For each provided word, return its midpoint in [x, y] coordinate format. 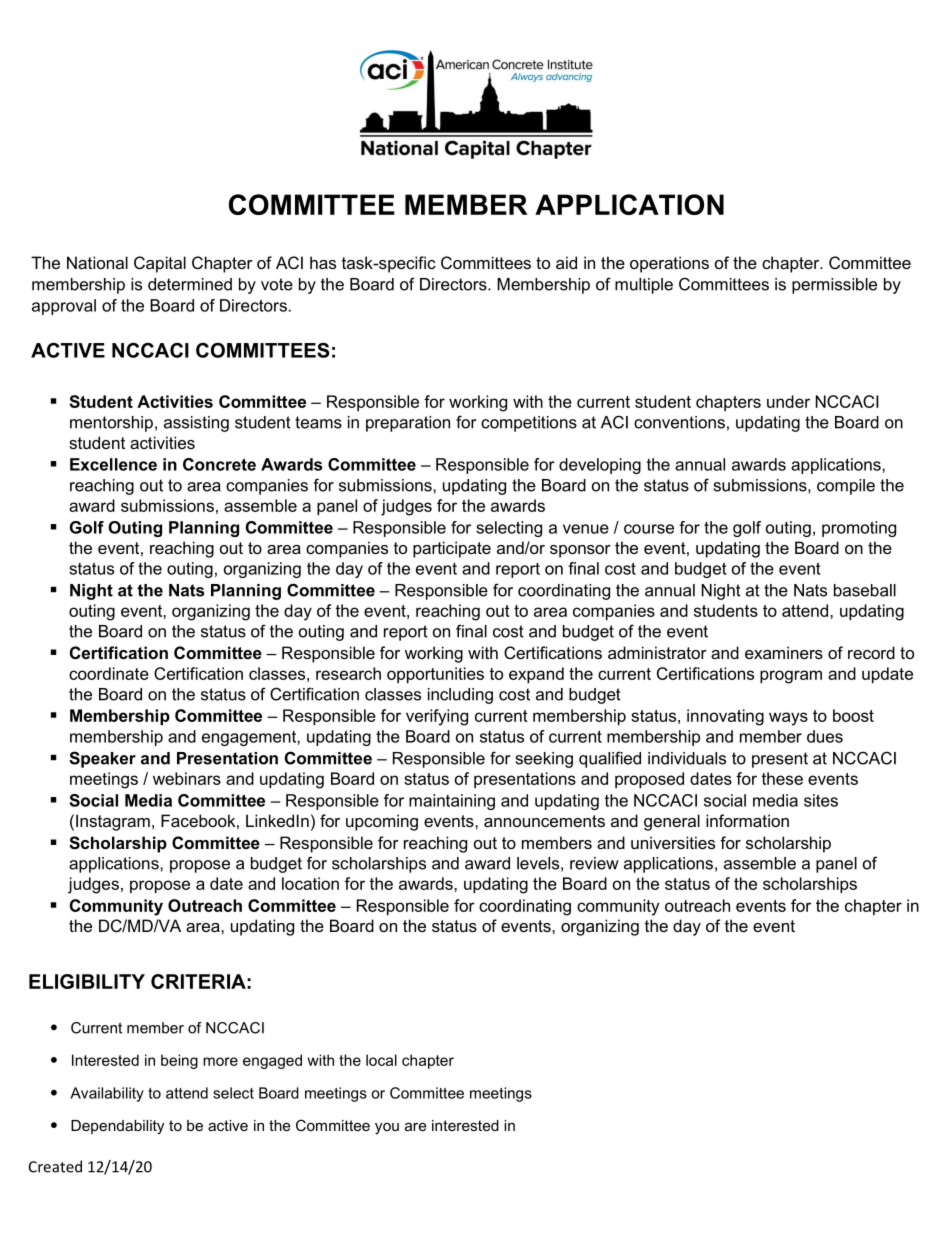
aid [566, 262]
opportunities [435, 675]
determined [190, 284]
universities [673, 842]
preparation [408, 424]
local [381, 1060]
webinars [187, 778]
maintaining [452, 802]
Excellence [113, 464]
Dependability [117, 1127]
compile [846, 487]
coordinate [109, 673]
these [782, 778]
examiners [784, 652]
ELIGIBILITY [87, 981]
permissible [834, 286]
